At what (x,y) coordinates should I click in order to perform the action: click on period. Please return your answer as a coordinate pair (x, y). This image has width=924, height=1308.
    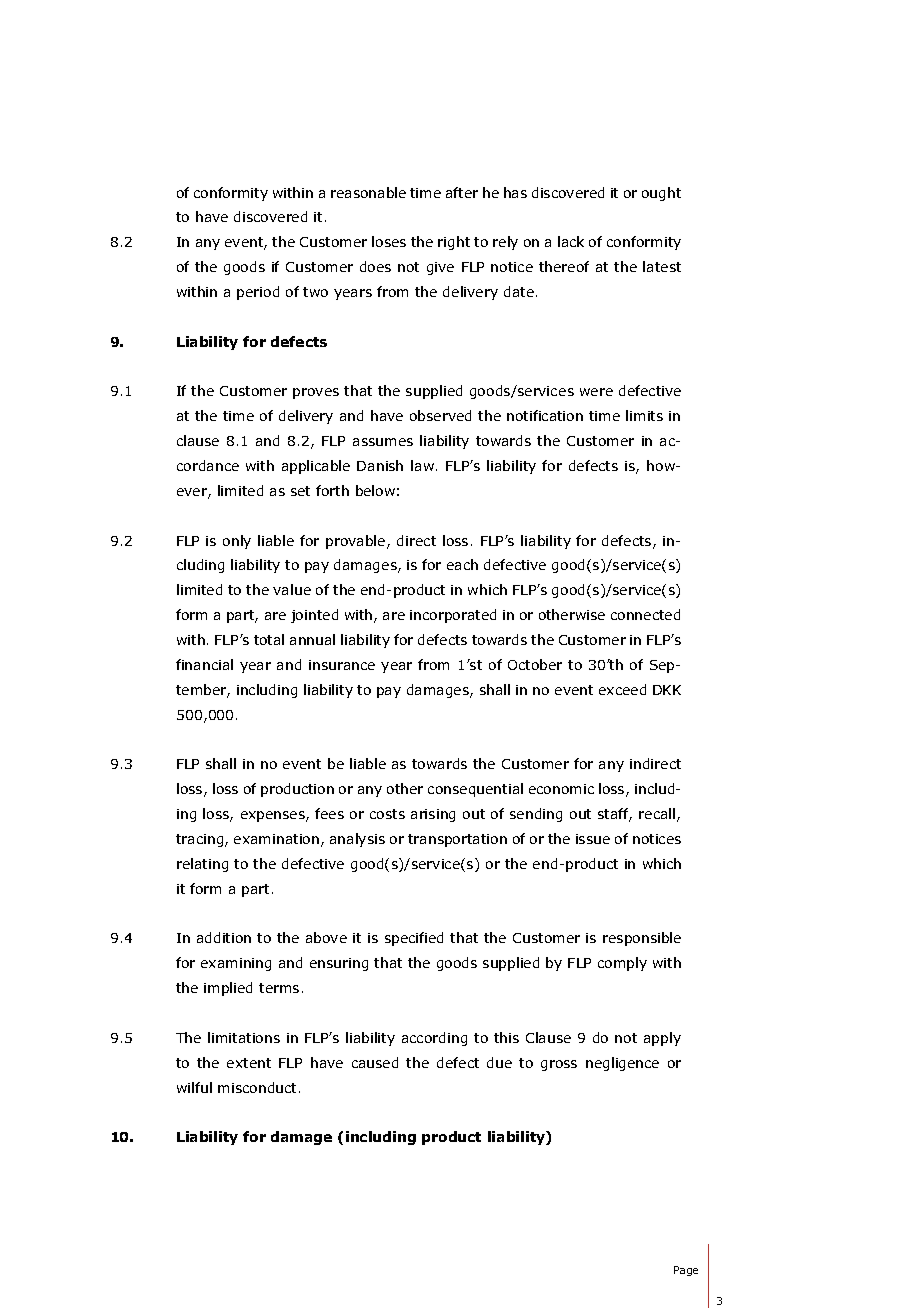
    Looking at the image, I should click on (258, 293).
